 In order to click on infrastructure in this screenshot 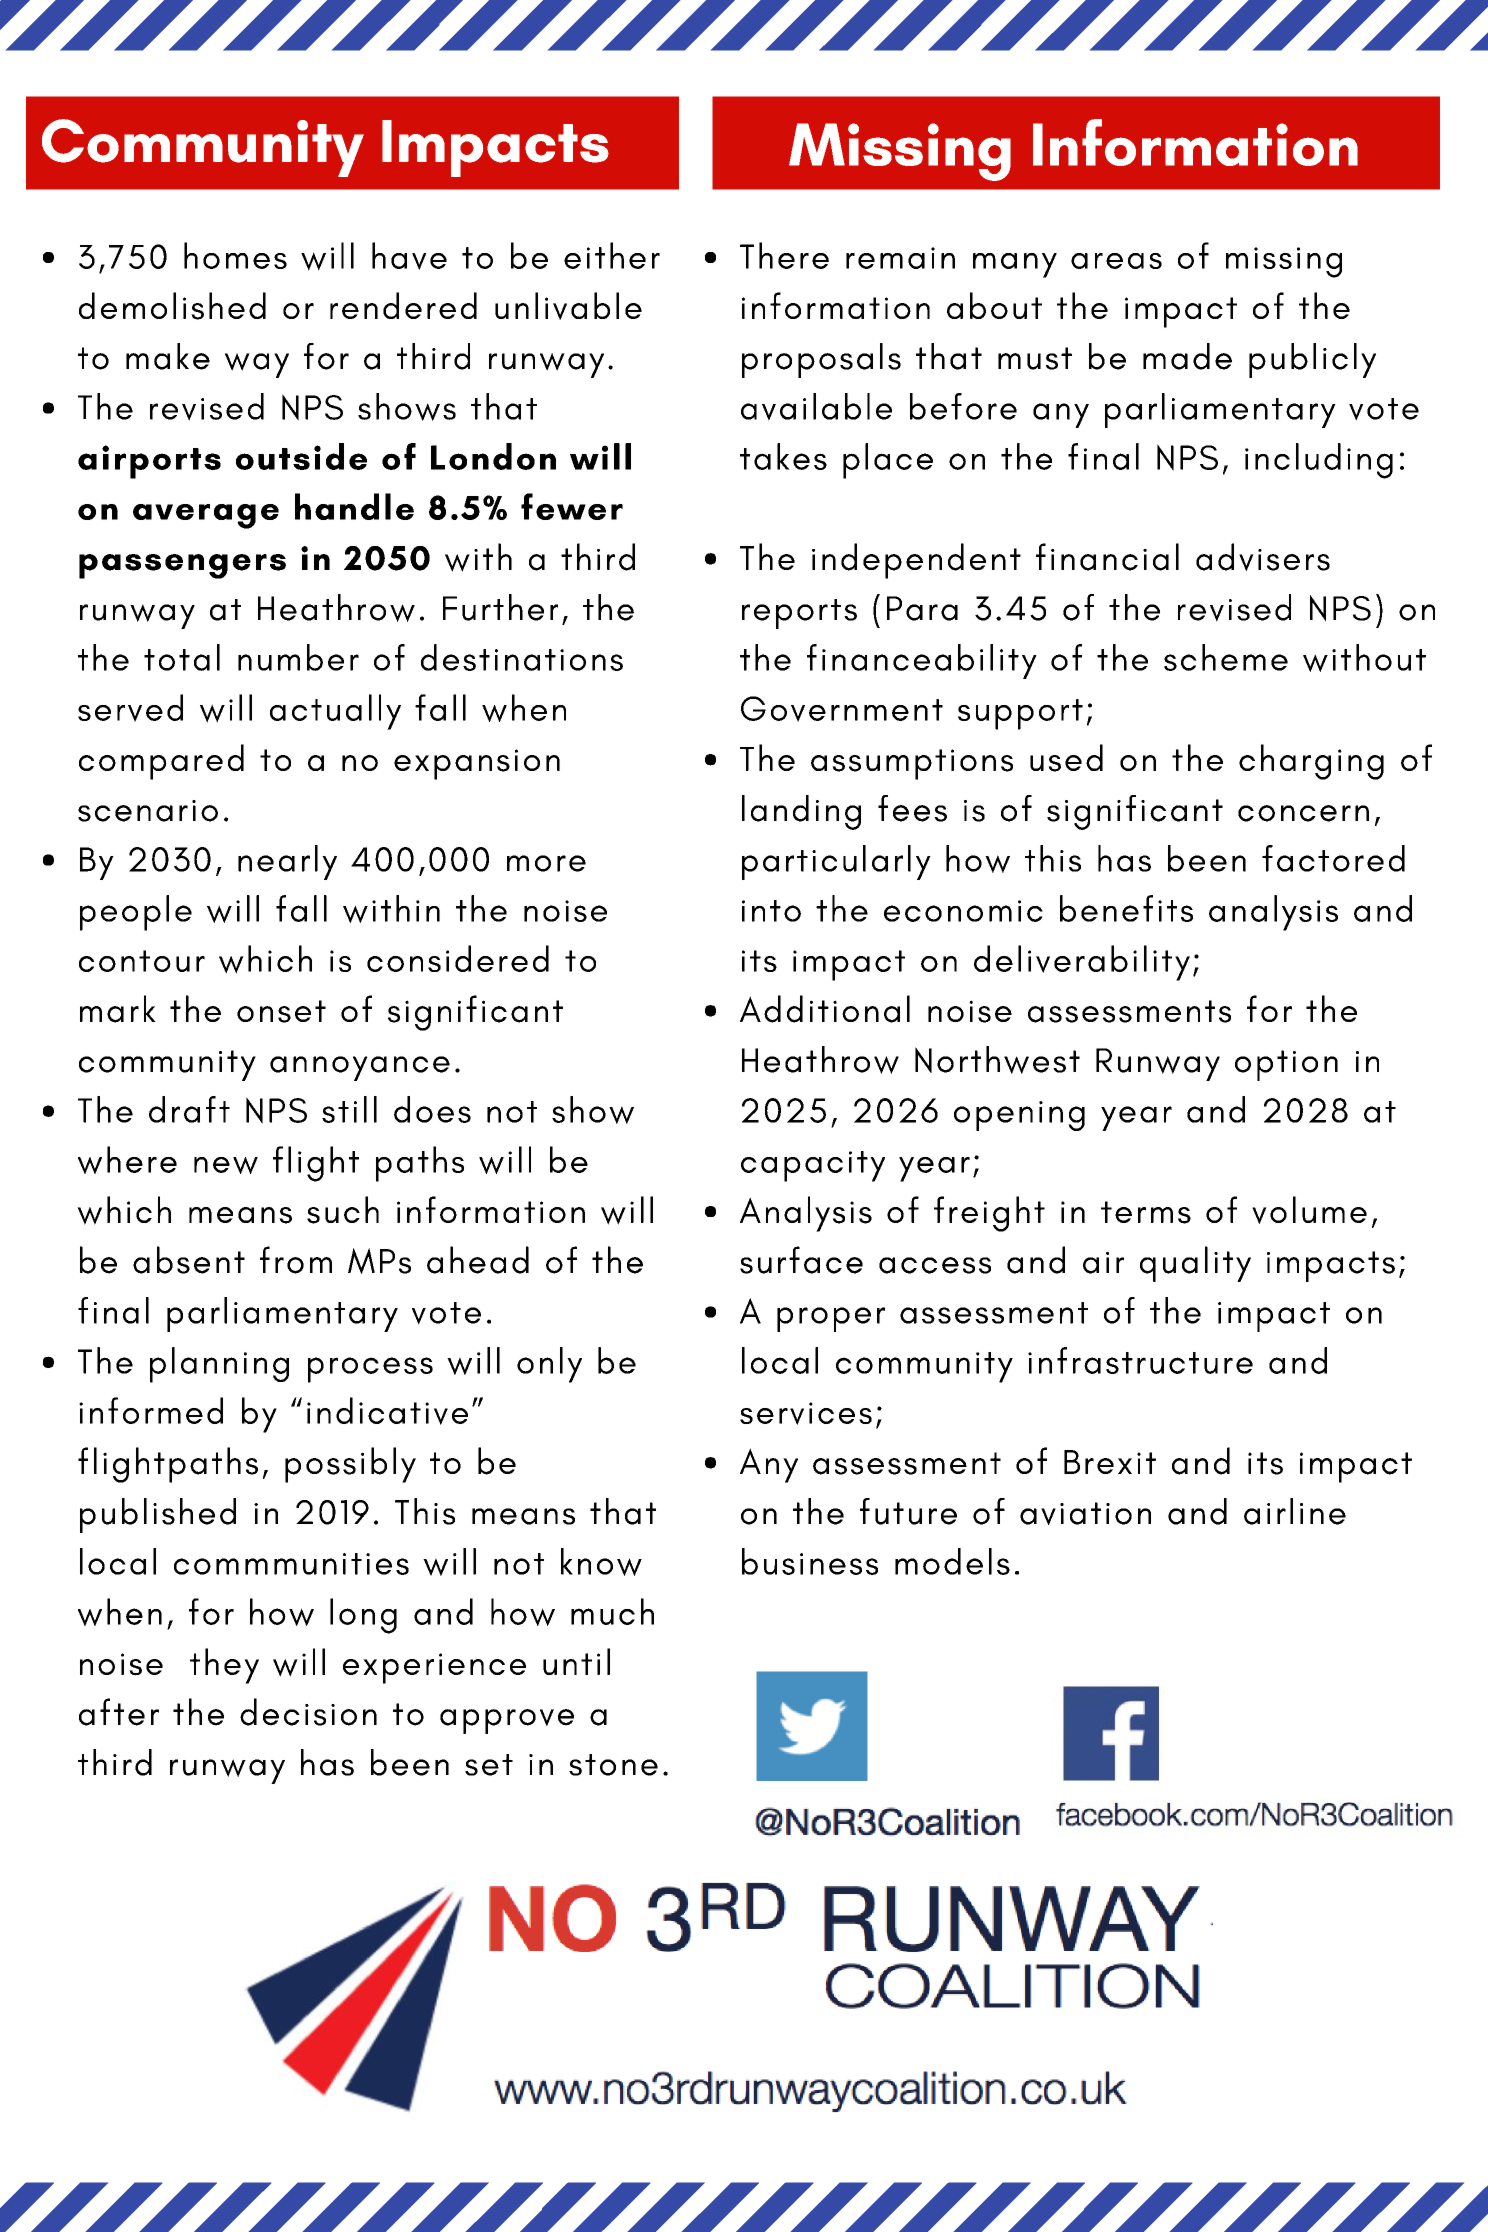, I will do `click(1140, 1360)`.
